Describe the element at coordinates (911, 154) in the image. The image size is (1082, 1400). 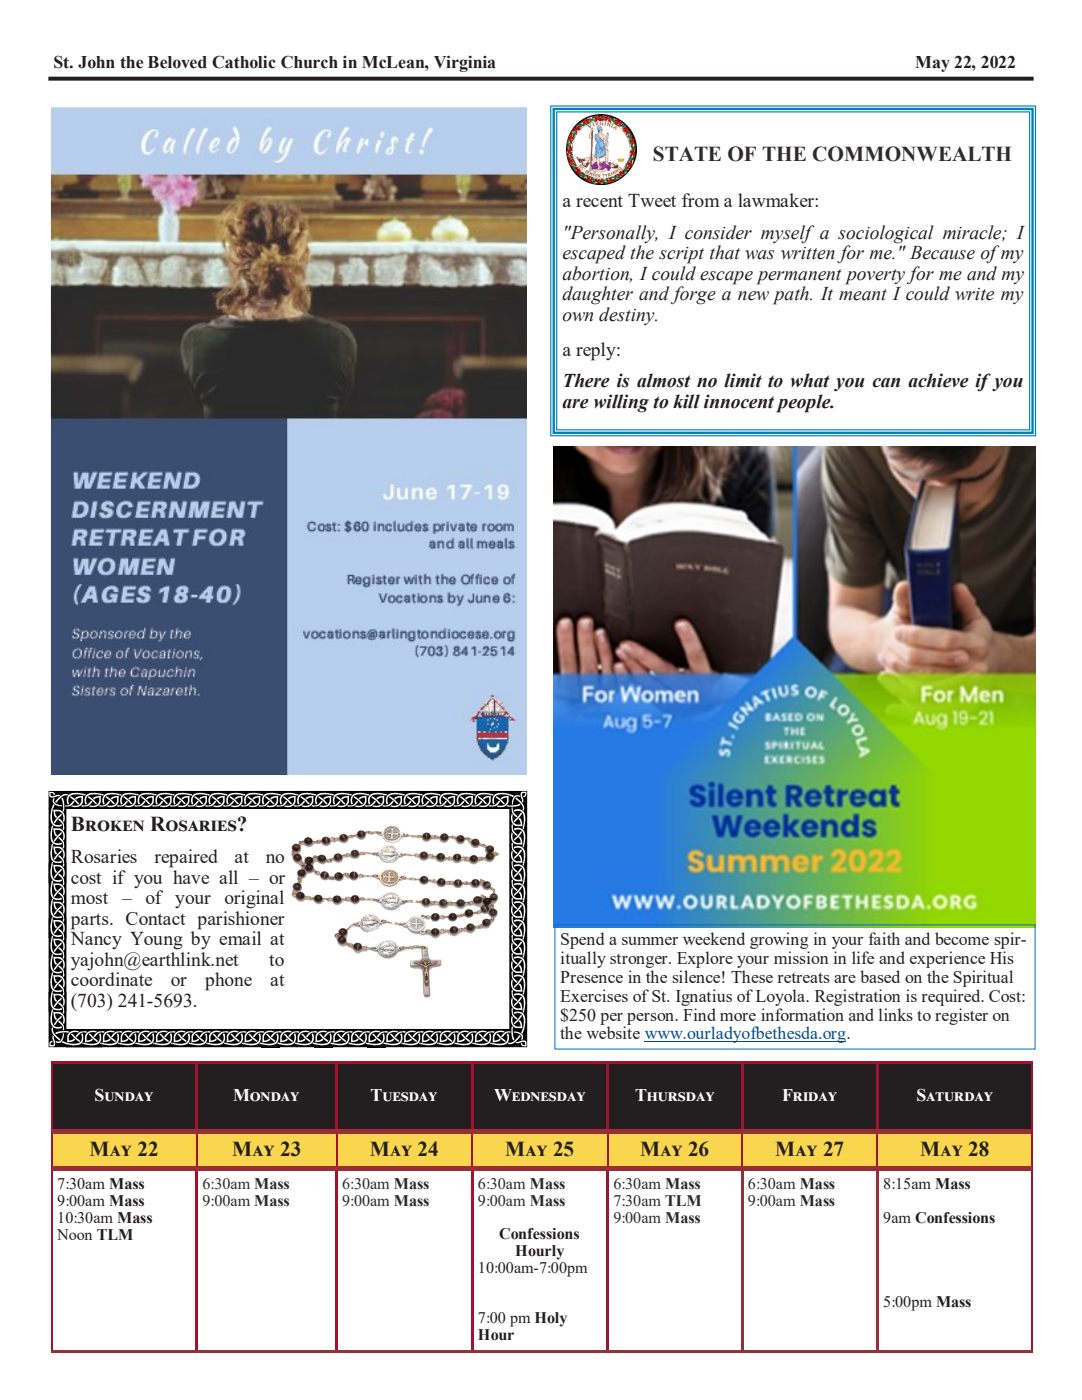
I see `COMMONWEALTH` at that location.
